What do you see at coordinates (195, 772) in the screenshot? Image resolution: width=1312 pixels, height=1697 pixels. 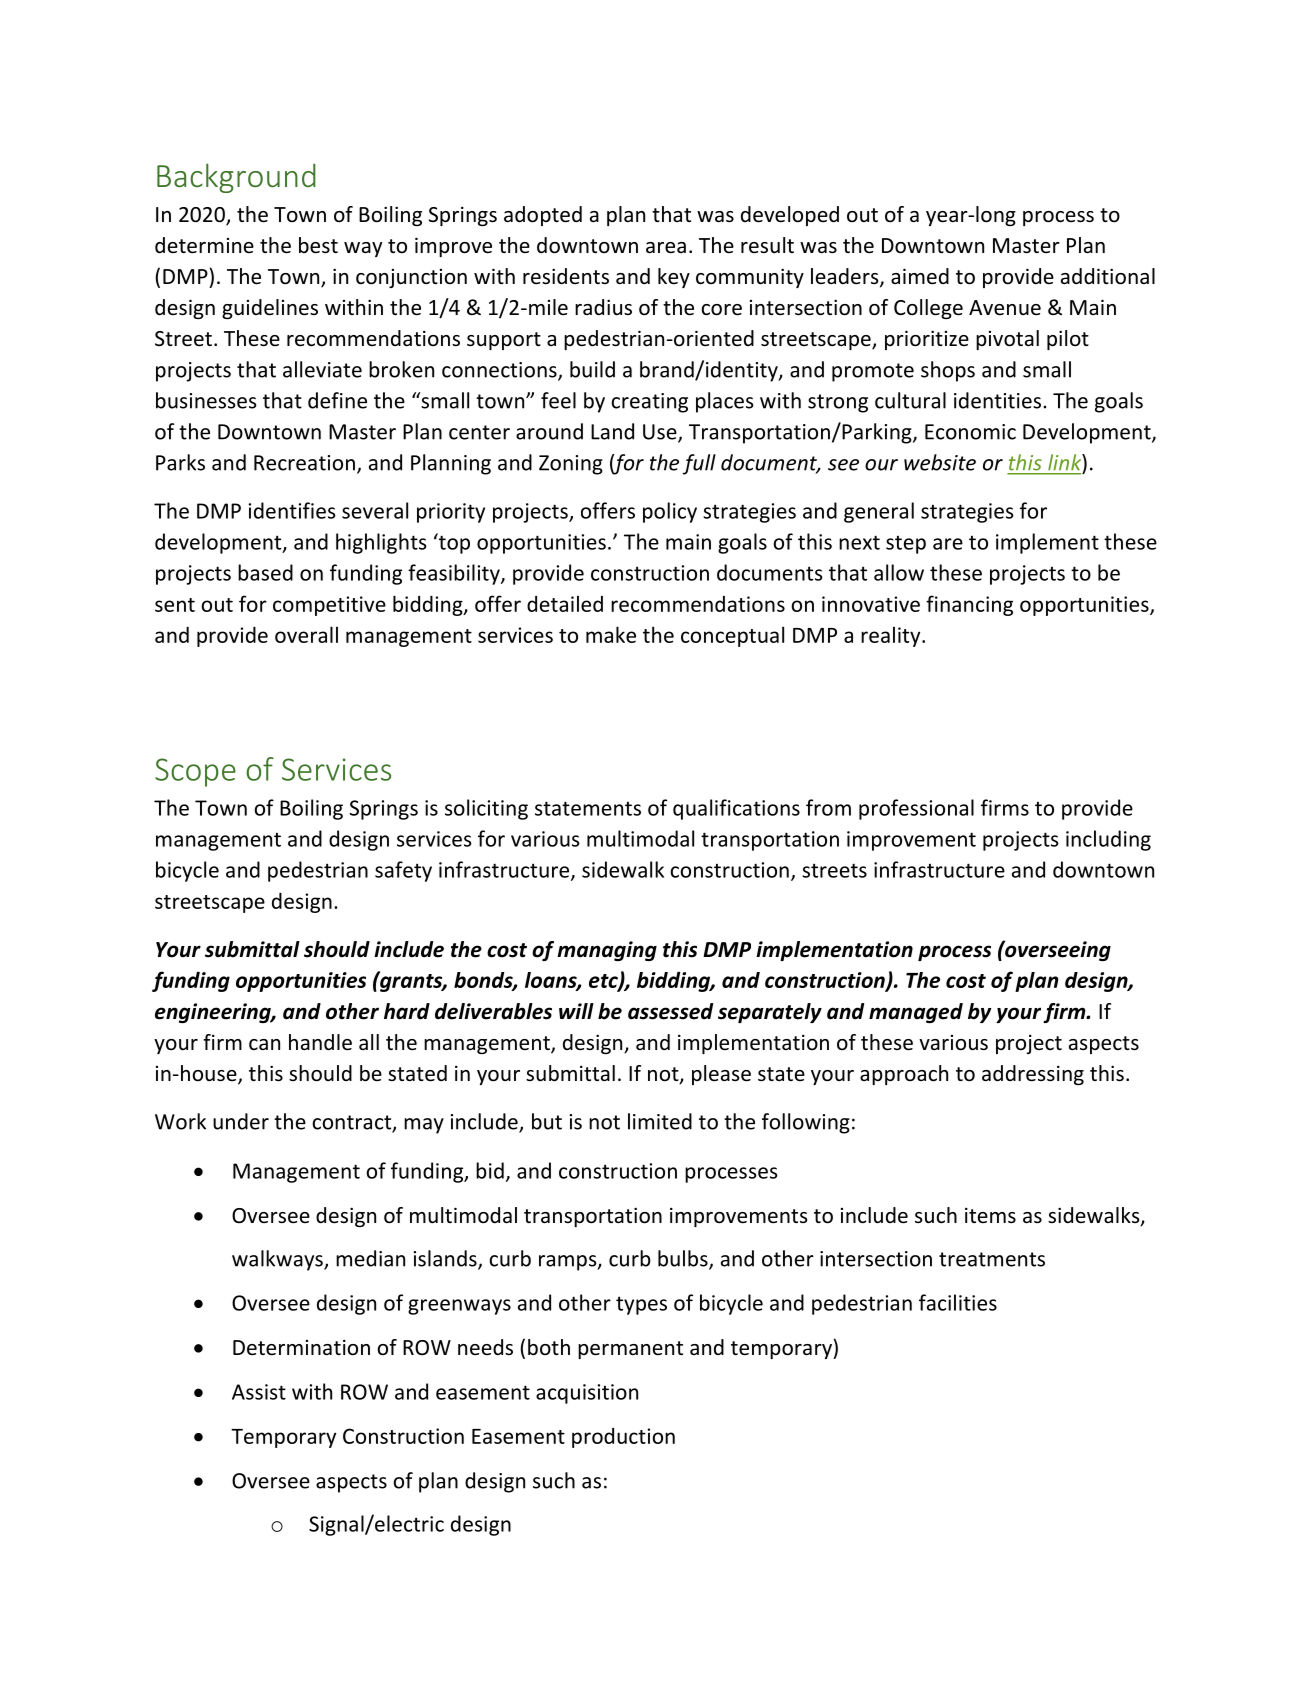 I see `Scope` at bounding box center [195, 772].
